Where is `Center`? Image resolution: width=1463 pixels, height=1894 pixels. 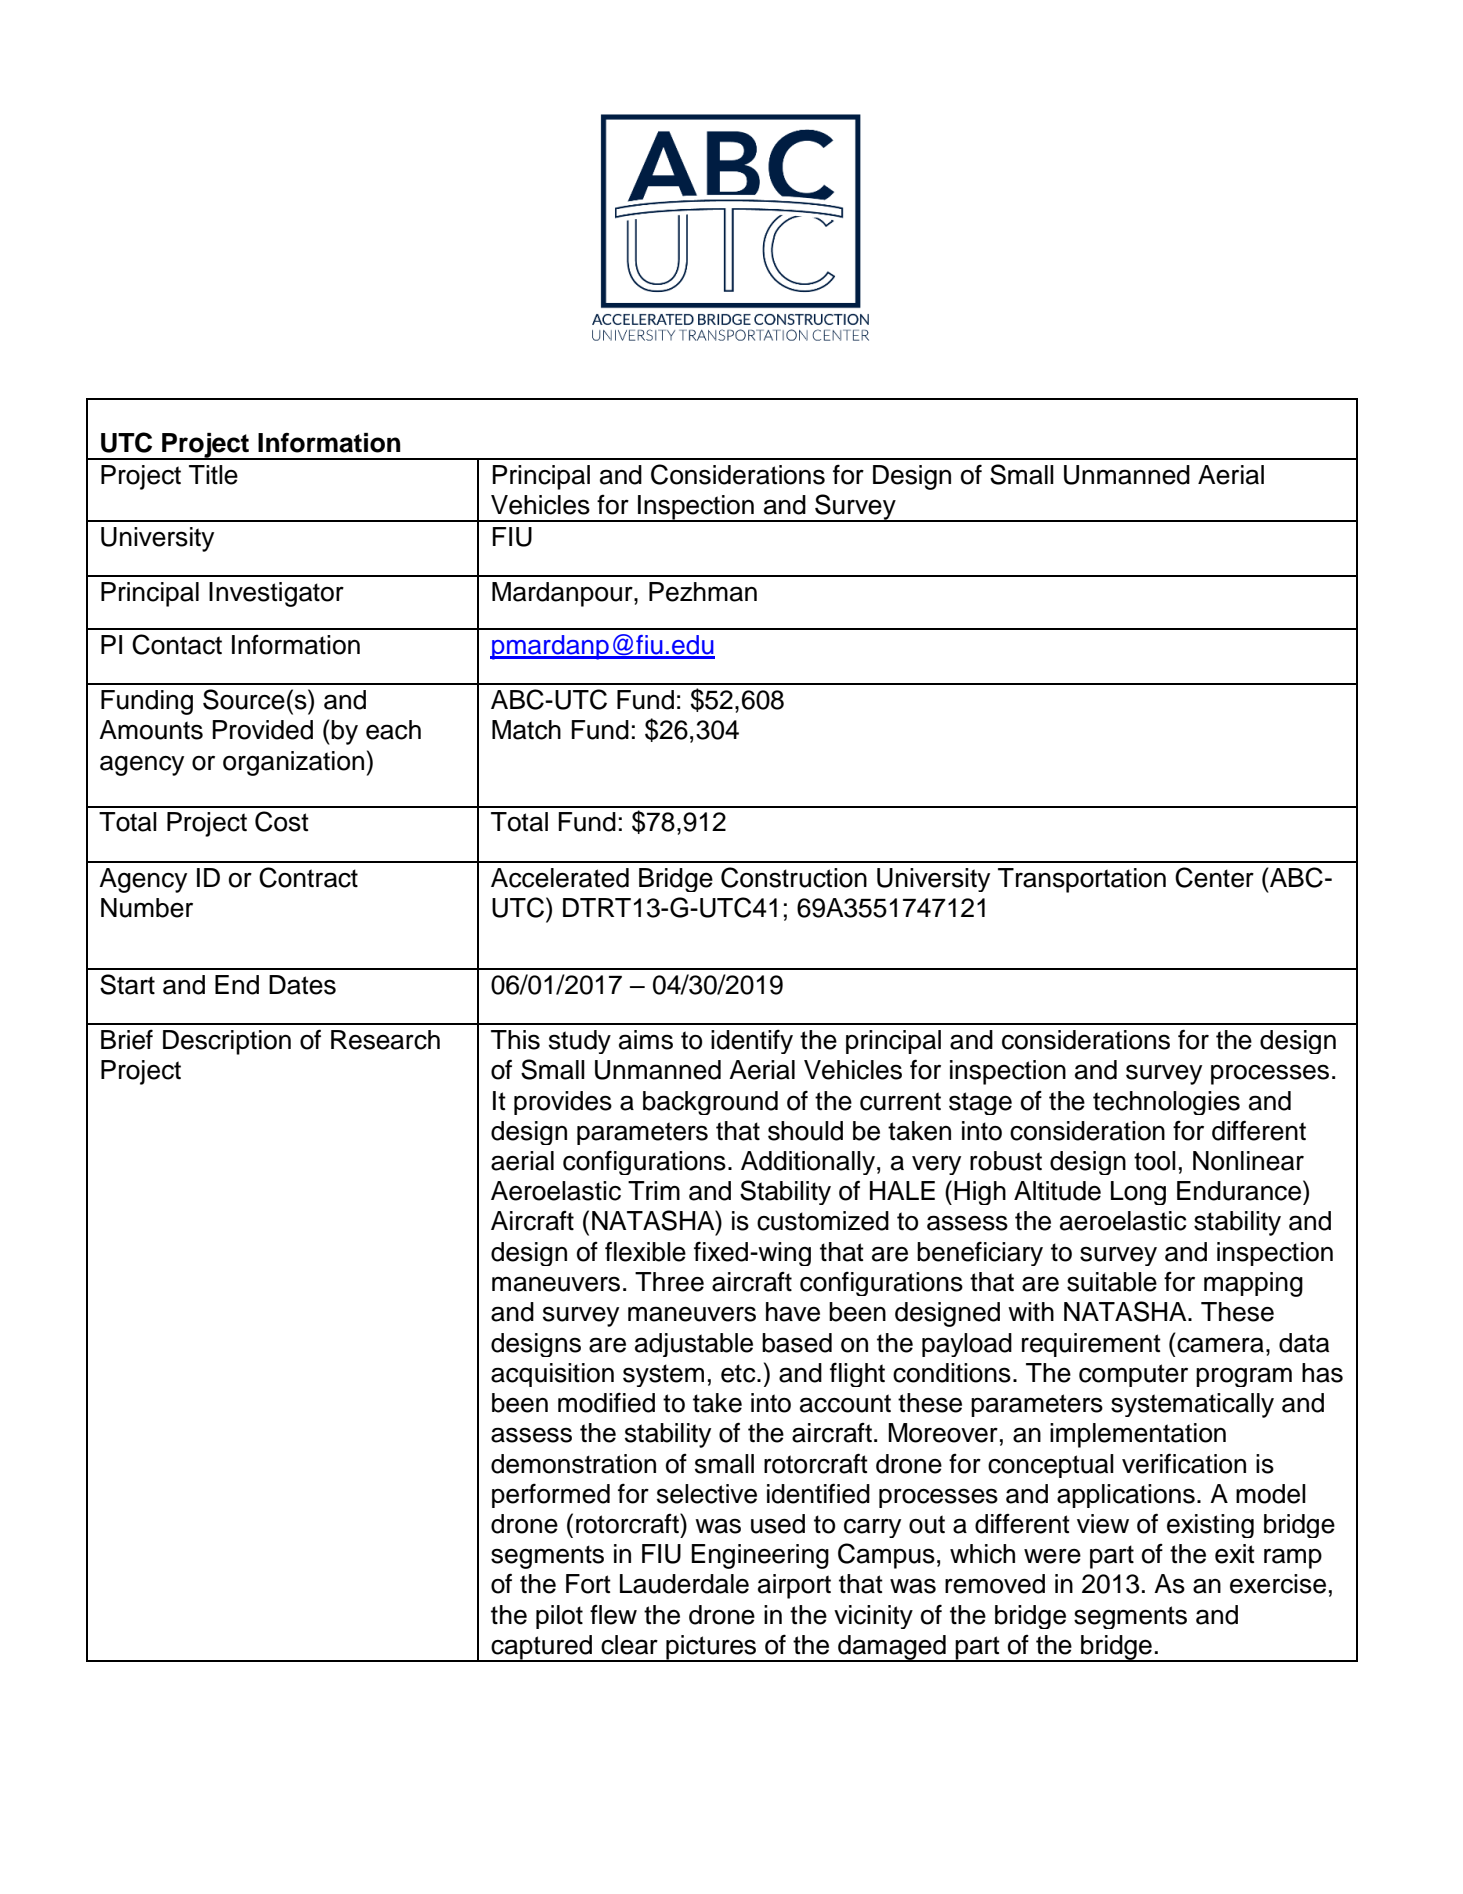
Center is located at coordinates (1214, 877).
